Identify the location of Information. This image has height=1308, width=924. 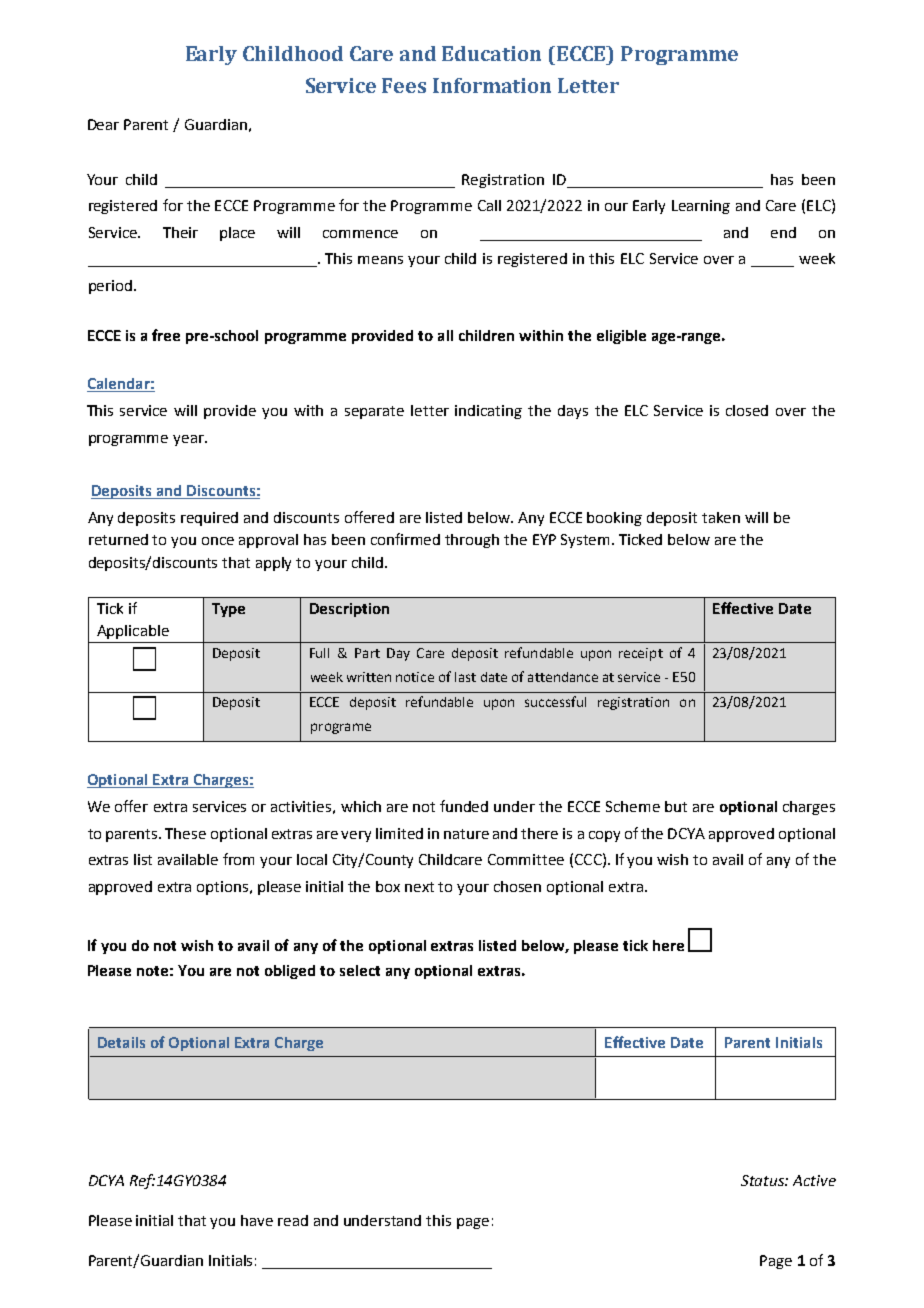
(492, 85).
